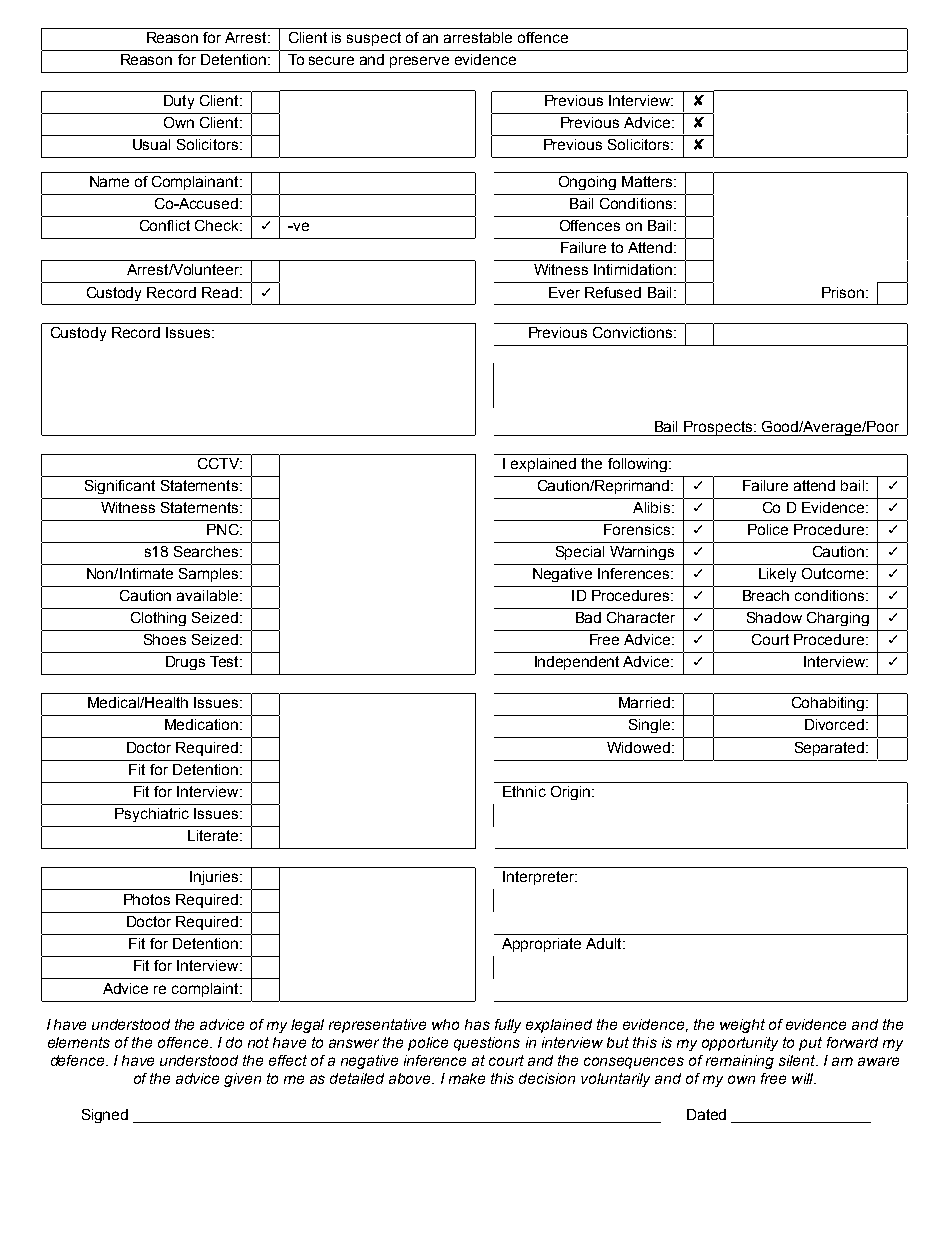 This screenshot has width=952, height=1233. What do you see at coordinates (207, 595) in the screenshot?
I see `available` at bounding box center [207, 595].
